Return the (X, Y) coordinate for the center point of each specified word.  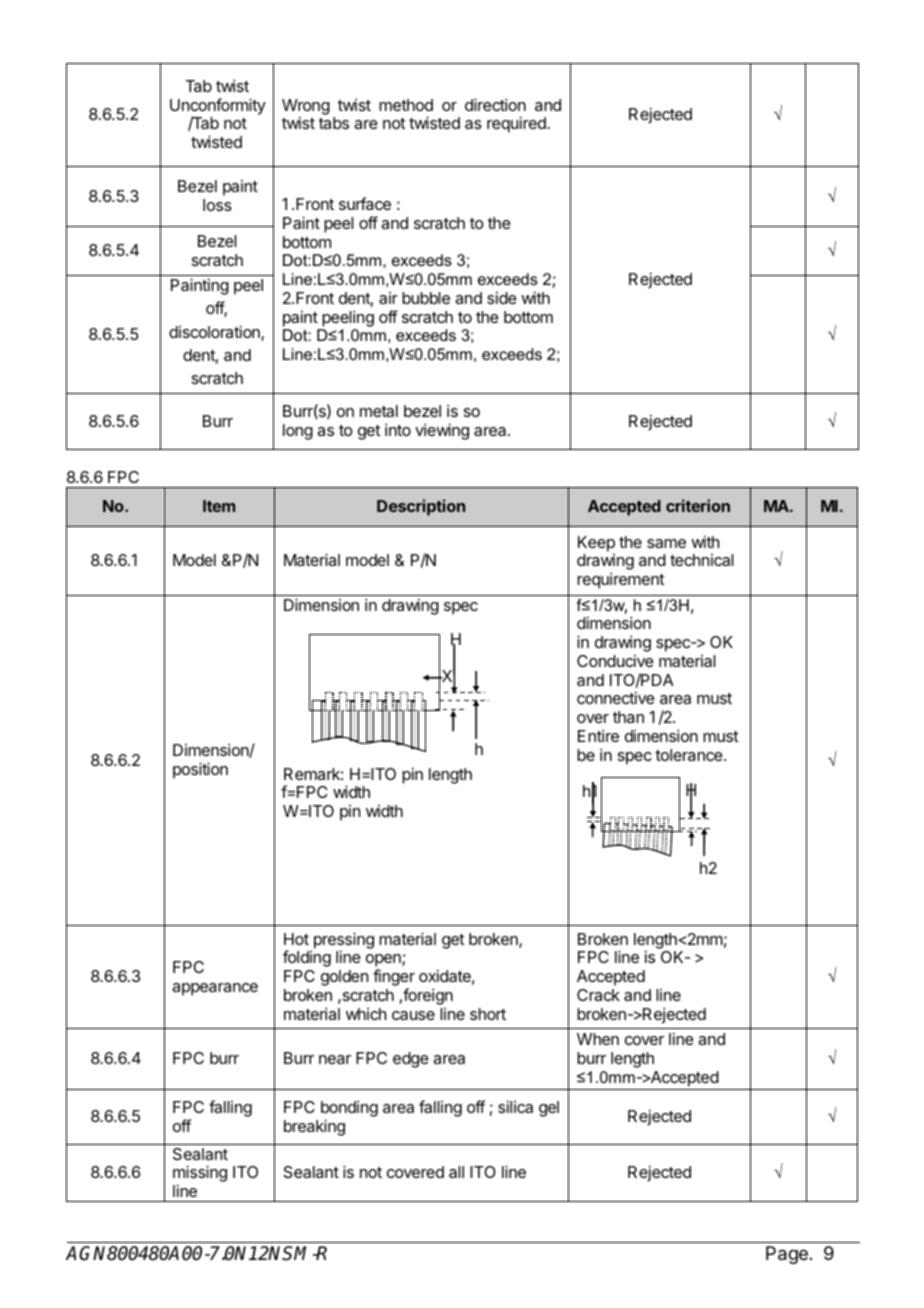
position (200, 770)
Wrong (306, 107)
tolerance (690, 755)
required (517, 124)
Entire (598, 735)
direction (495, 104)
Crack (598, 995)
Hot (296, 939)
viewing (442, 431)
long (298, 432)
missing (200, 1175)
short (488, 1014)
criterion (698, 505)
